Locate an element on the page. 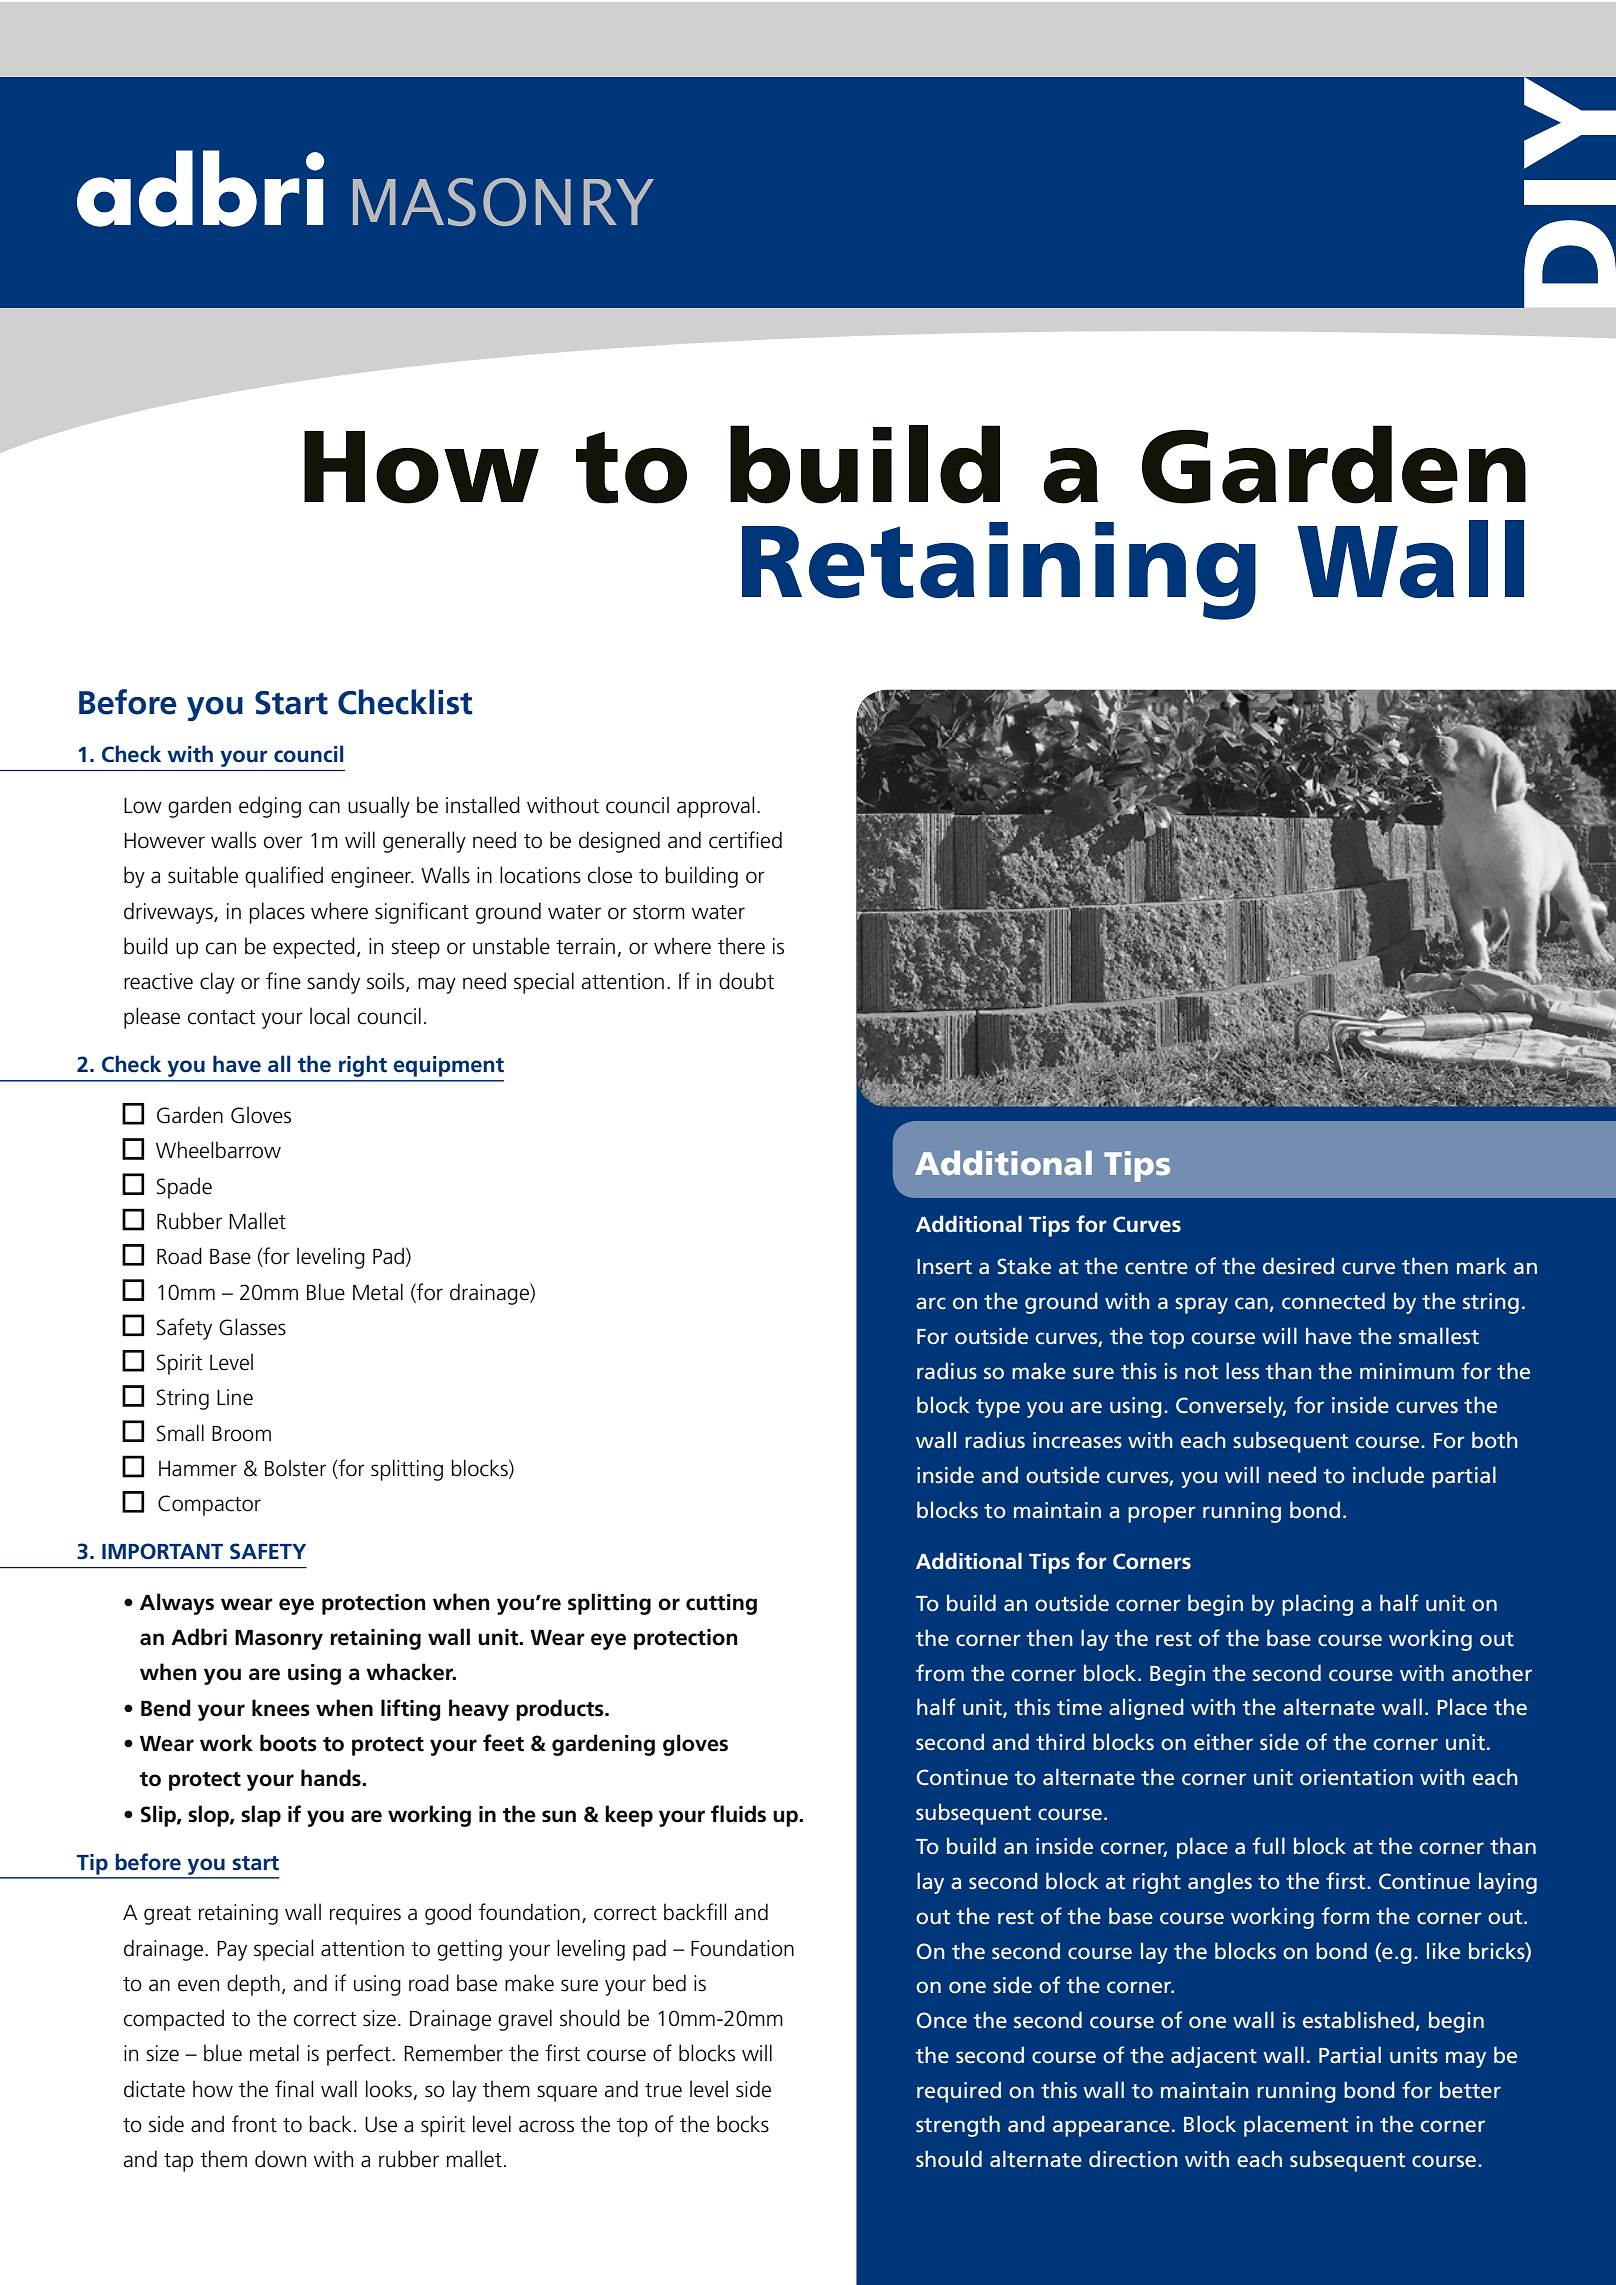 This page has height=2285, width=1616. Glasses is located at coordinates (252, 1327).
